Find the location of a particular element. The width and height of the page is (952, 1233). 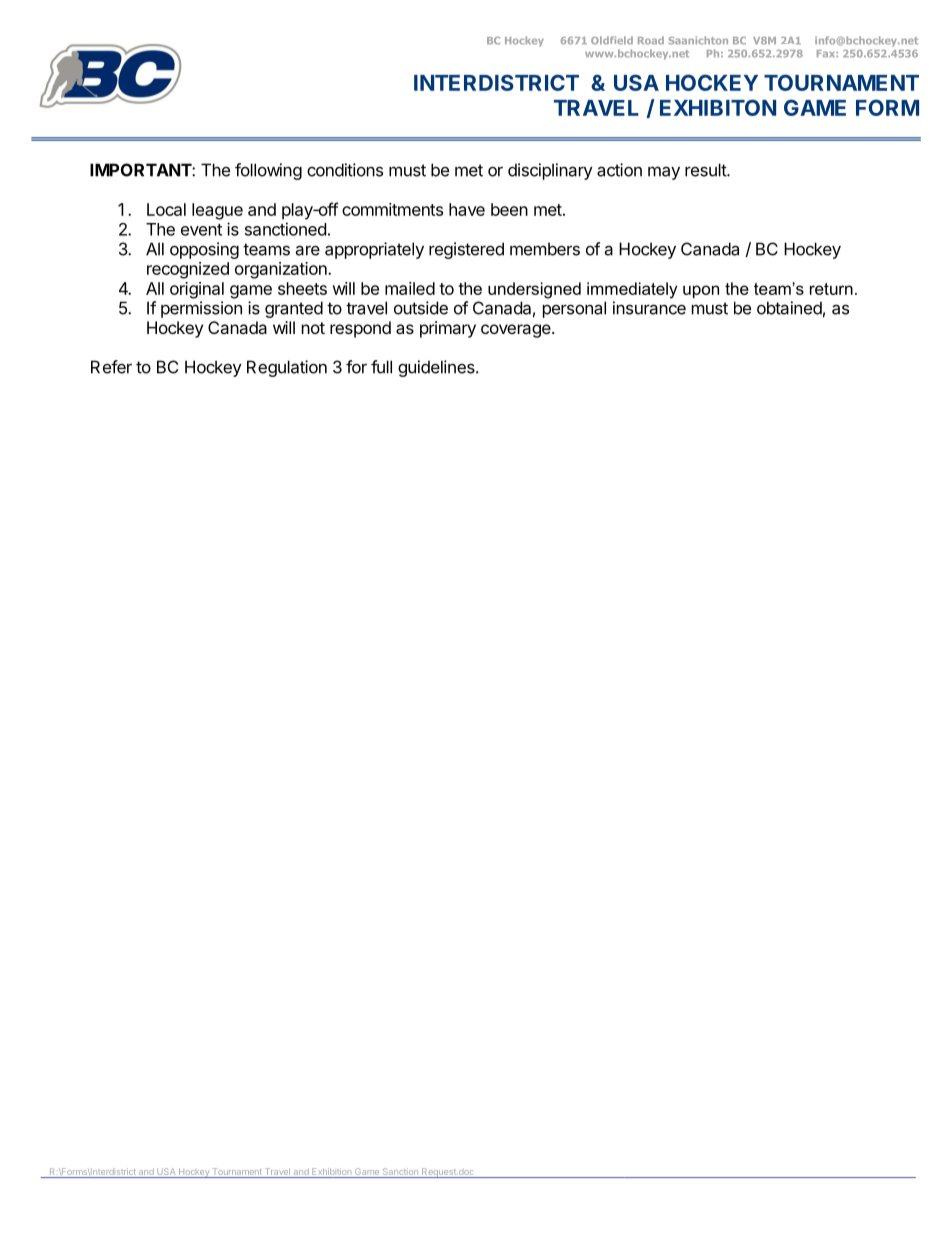

registered is located at coordinates (466, 250).
